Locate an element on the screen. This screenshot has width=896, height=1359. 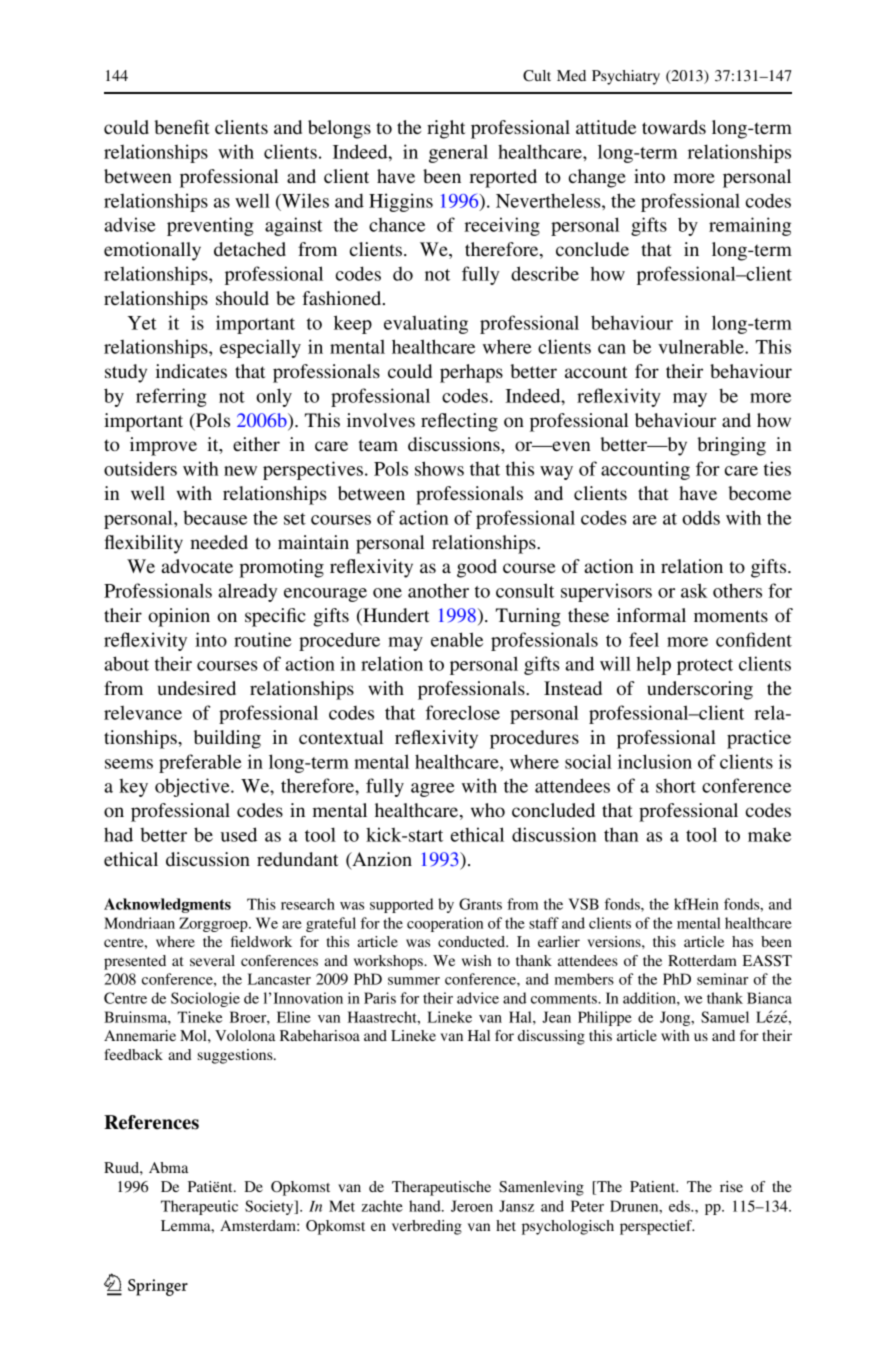
enable is located at coordinates (457, 639).
